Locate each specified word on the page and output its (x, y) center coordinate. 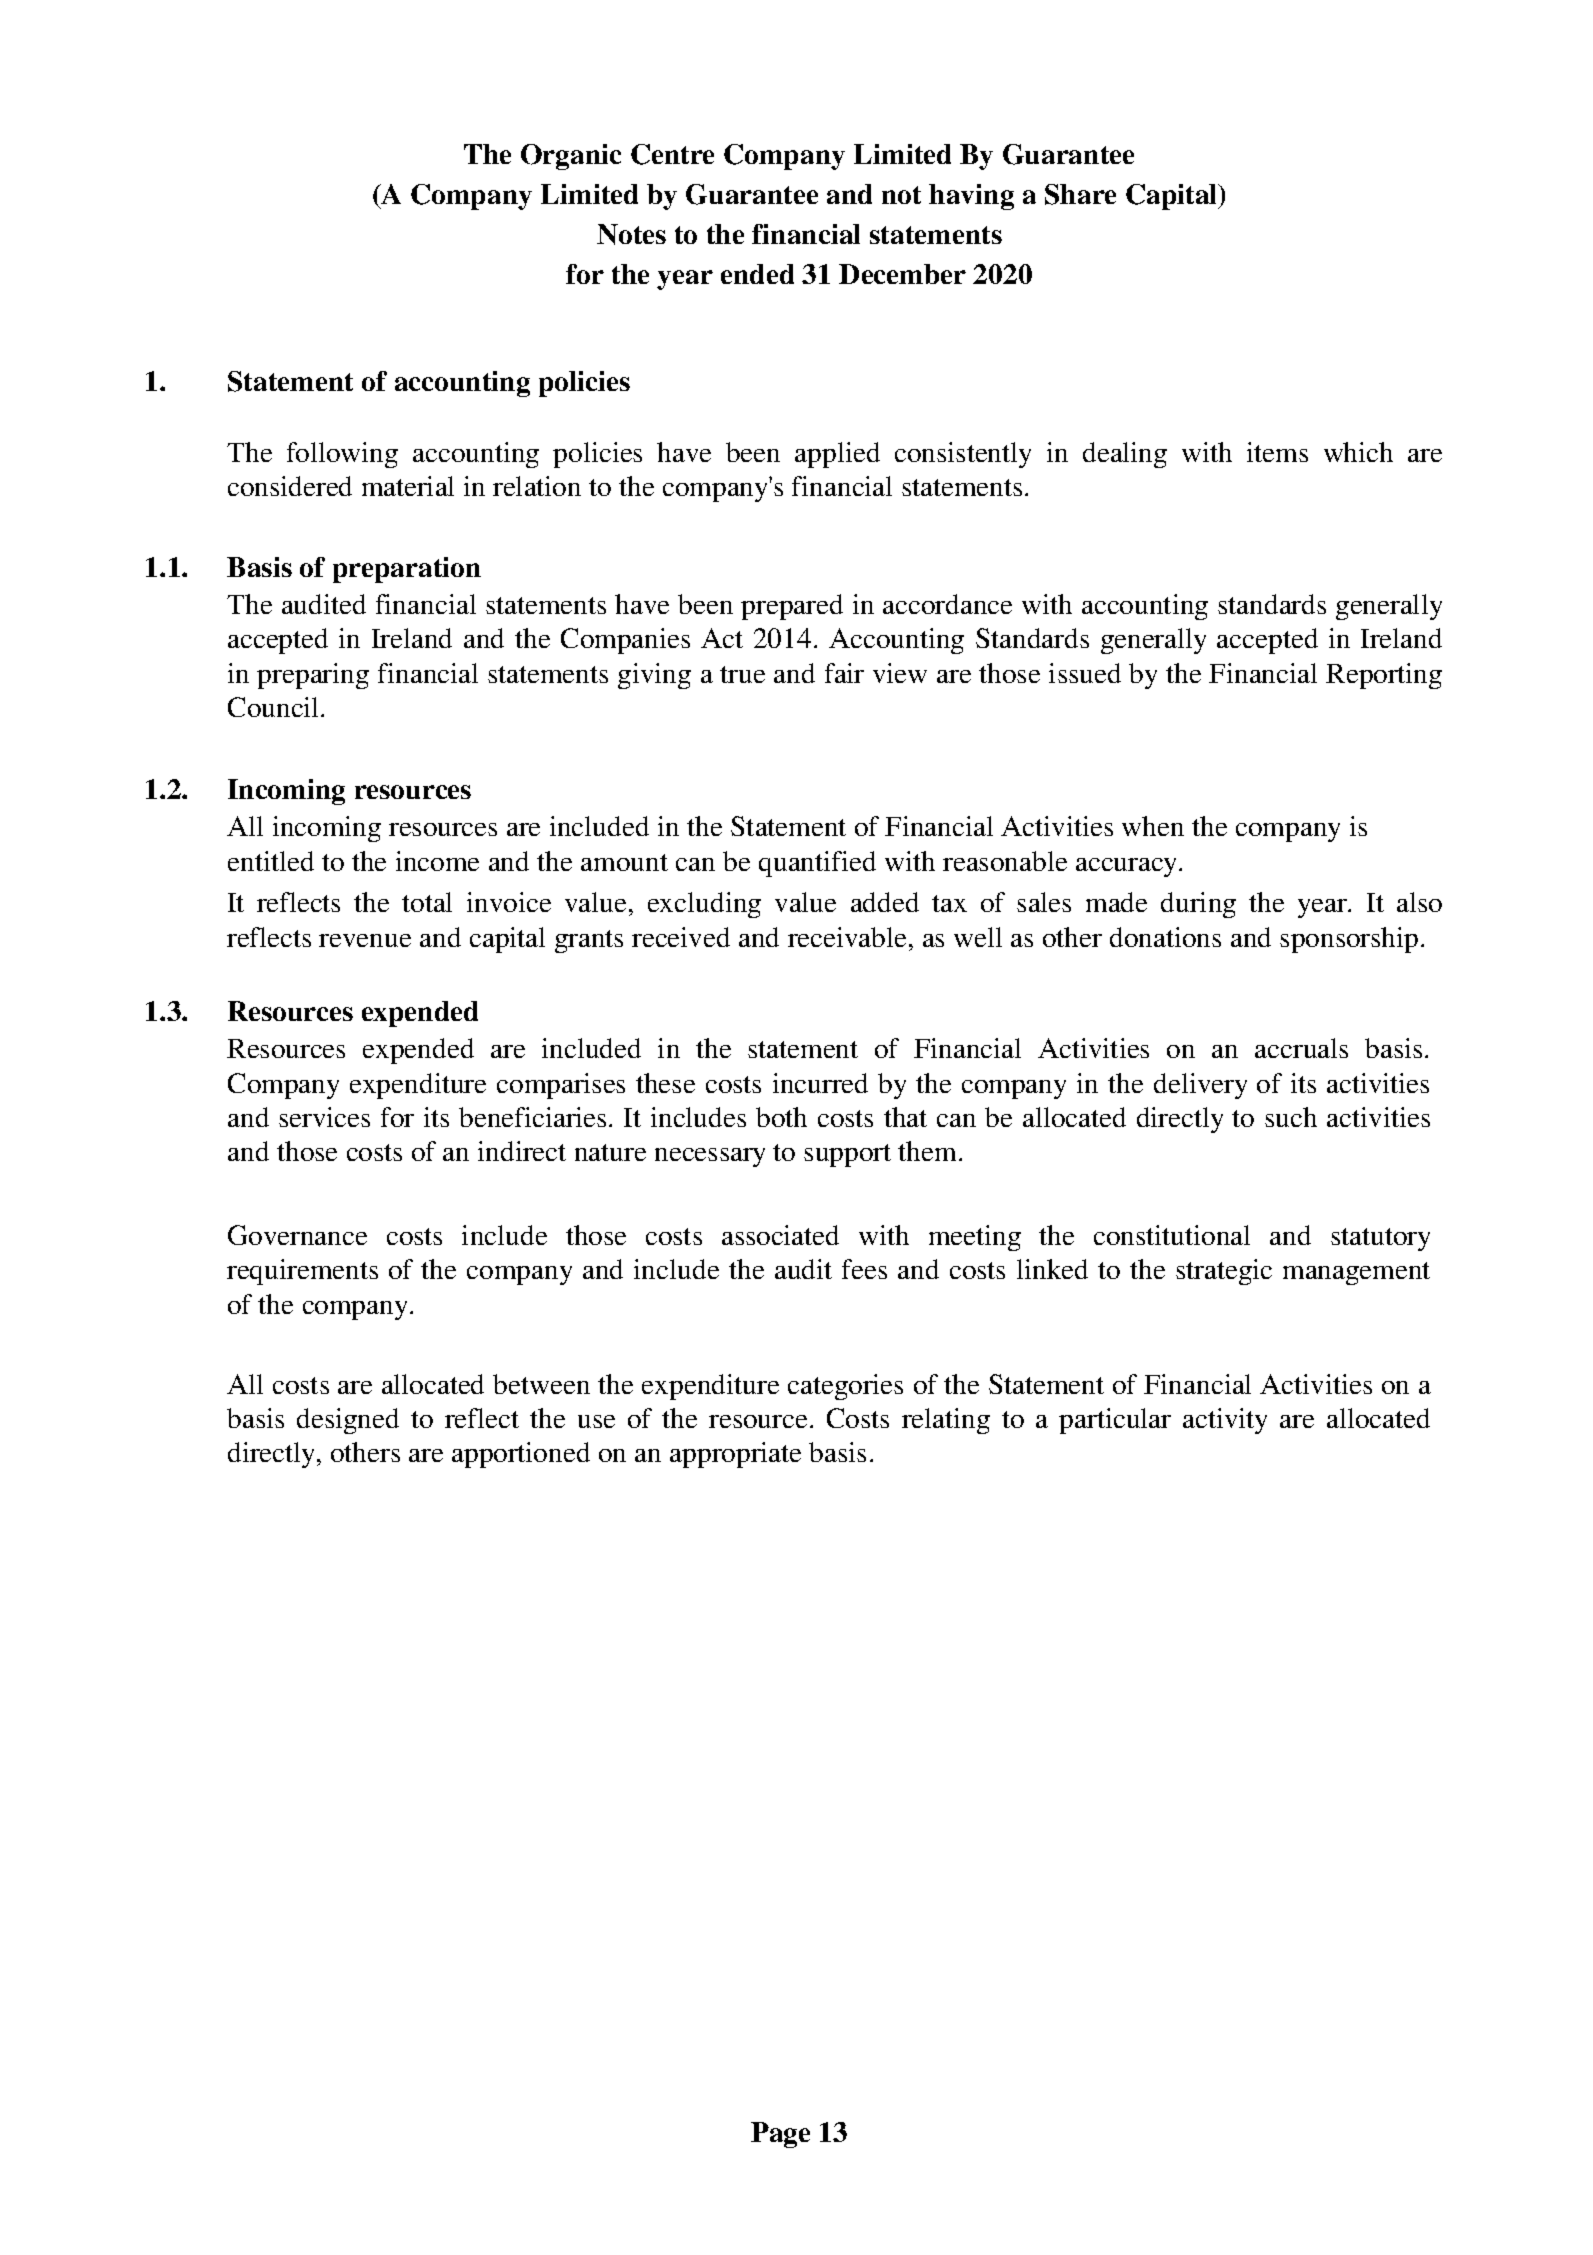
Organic (571, 157)
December (902, 274)
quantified (817, 864)
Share (1080, 194)
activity (1225, 1421)
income (437, 861)
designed (348, 1421)
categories (845, 1387)
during (1198, 905)
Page (780, 2135)
